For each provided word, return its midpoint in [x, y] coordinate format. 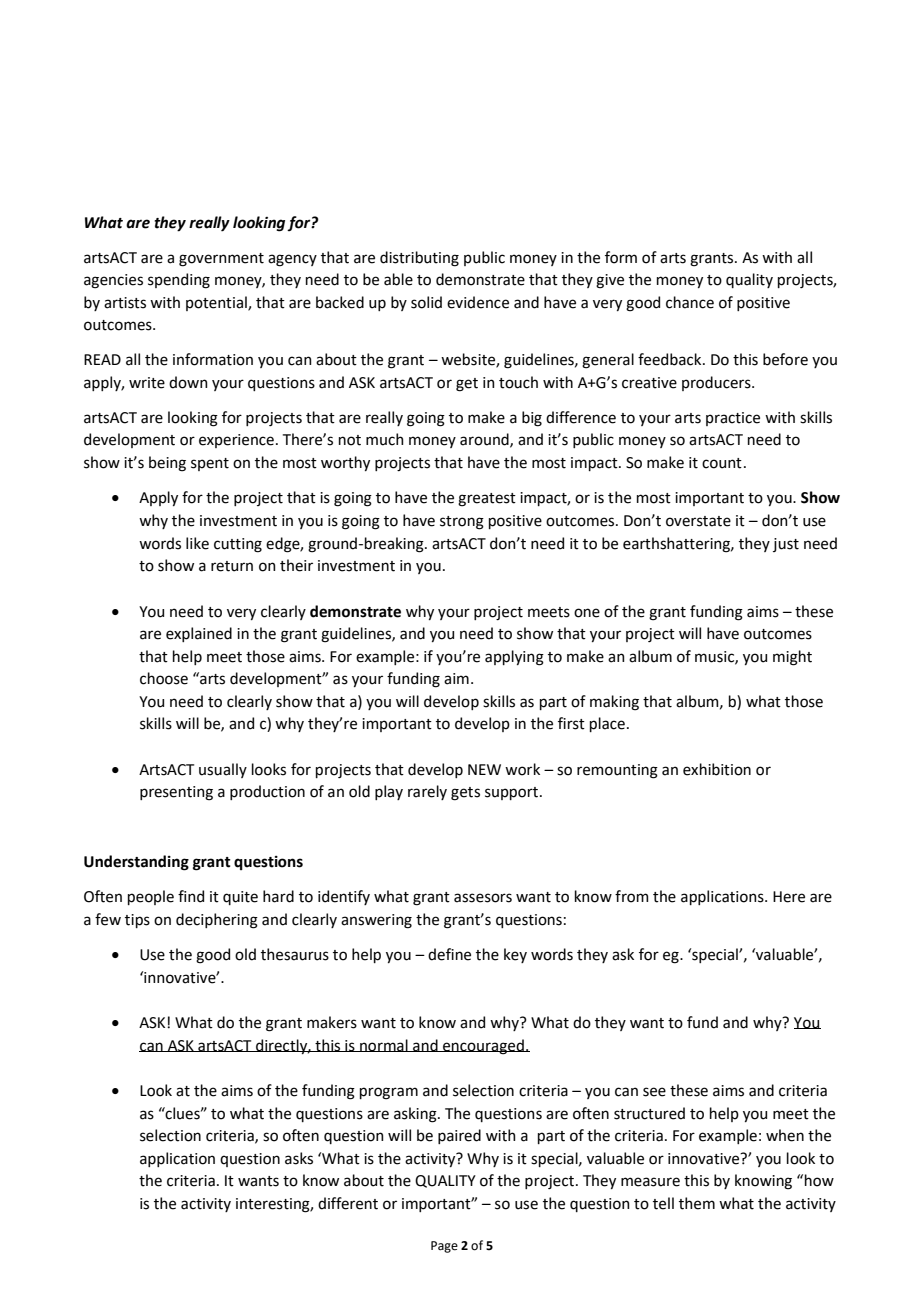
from [632, 896]
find [191, 896]
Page [444, 1247]
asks [299, 1158]
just [786, 545]
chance [690, 302]
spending [179, 281]
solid [426, 302]
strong [462, 523]
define [449, 954]
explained [199, 634]
